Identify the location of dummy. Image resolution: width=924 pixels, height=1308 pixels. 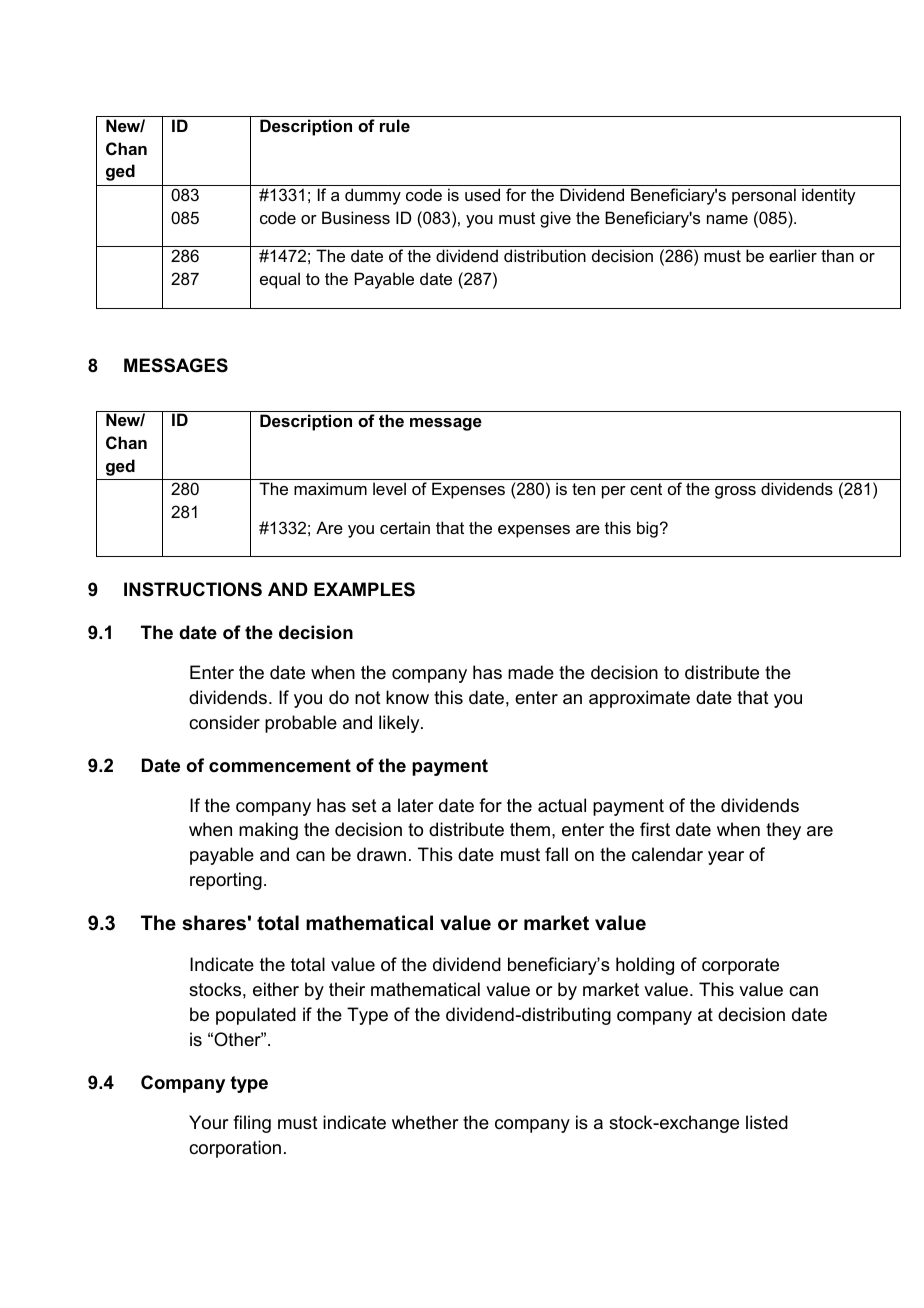
(373, 196).
